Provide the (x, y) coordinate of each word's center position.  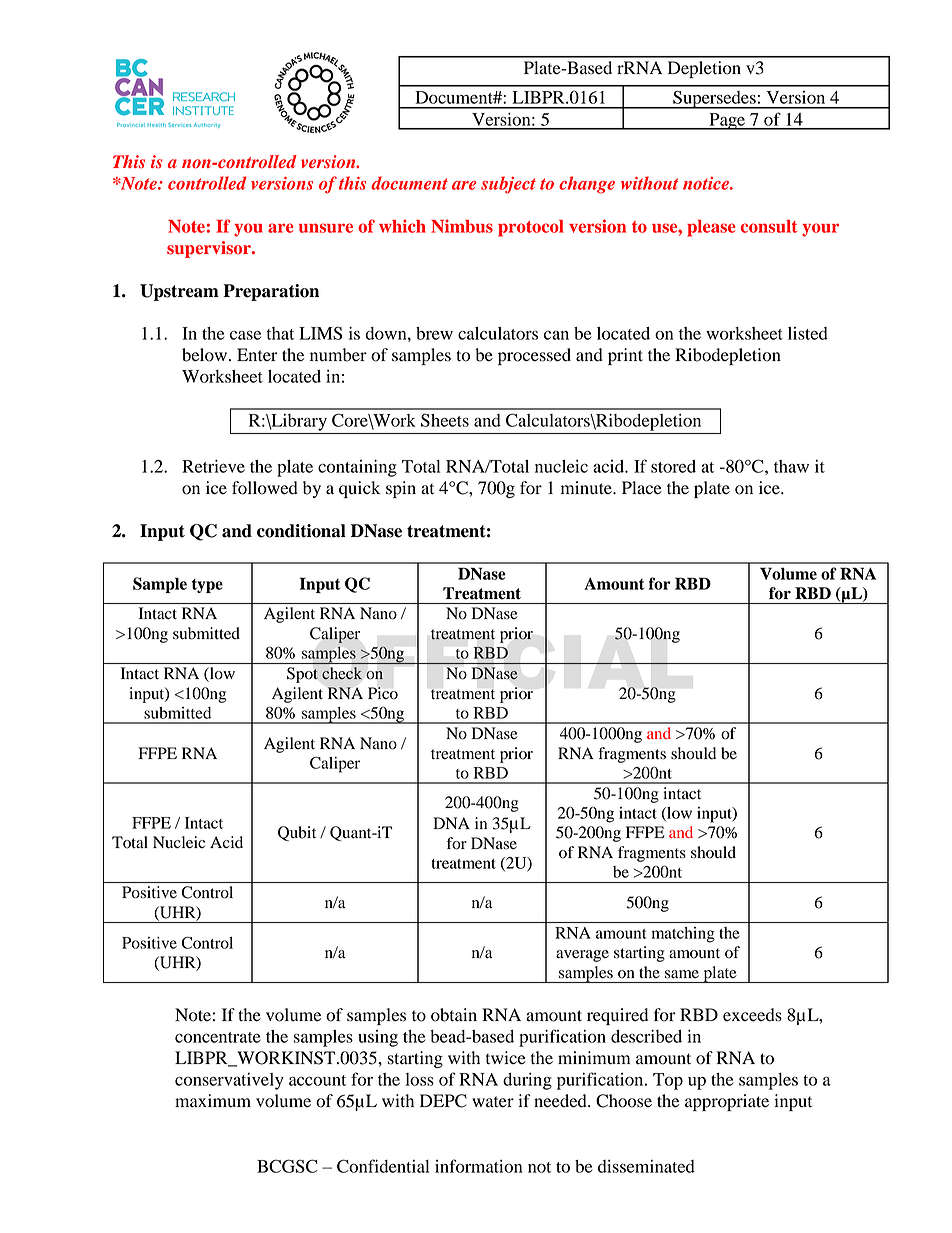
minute (587, 488)
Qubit (297, 833)
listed (808, 333)
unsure (326, 228)
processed (534, 356)
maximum (213, 1101)
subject (508, 185)
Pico (383, 693)
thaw (791, 466)
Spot (302, 675)
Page (727, 121)
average (582, 956)
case (245, 335)
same (682, 974)
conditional (301, 531)
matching (683, 935)
